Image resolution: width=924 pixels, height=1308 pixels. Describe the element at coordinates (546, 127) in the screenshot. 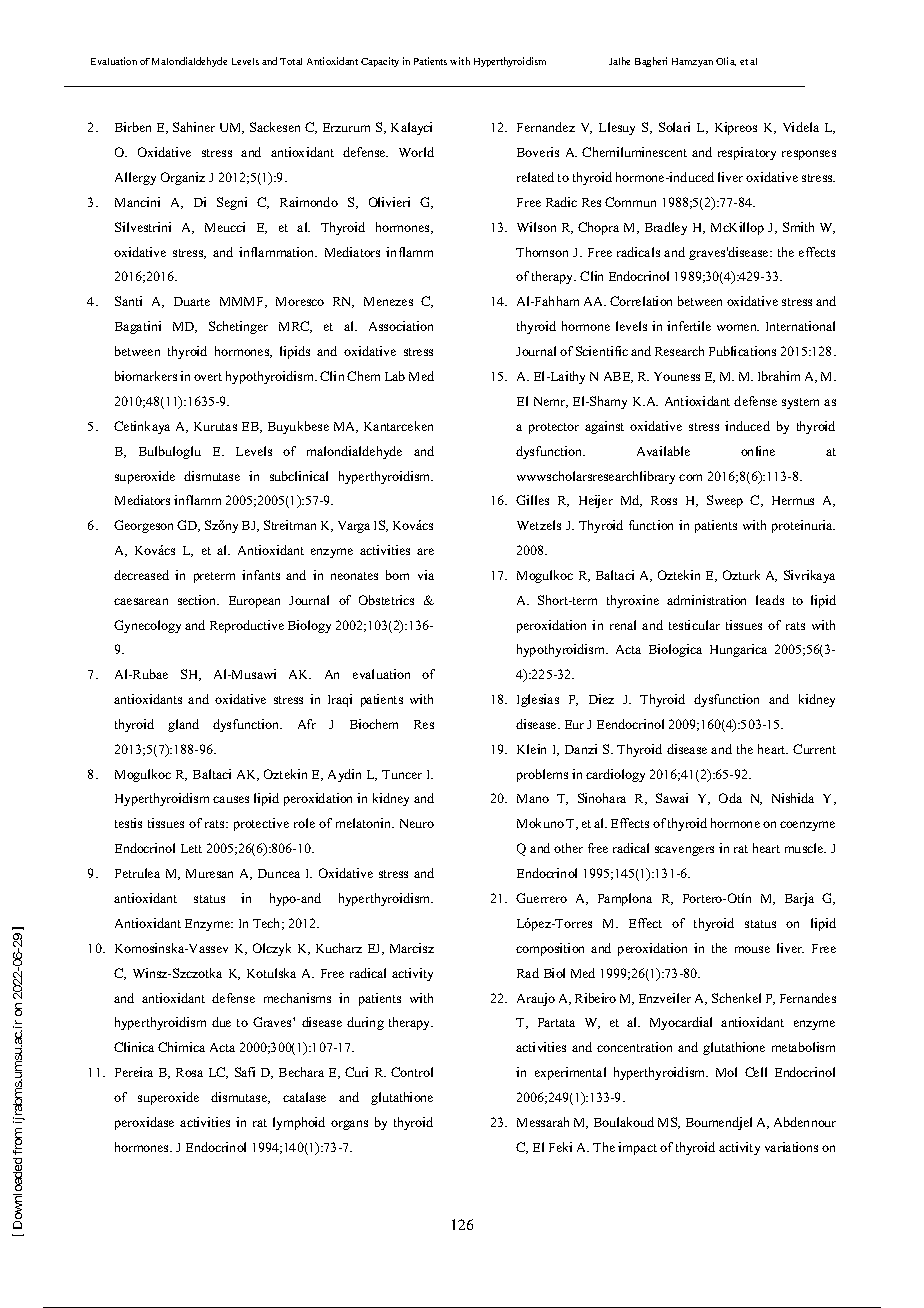

I see `Fernandez` at that location.
